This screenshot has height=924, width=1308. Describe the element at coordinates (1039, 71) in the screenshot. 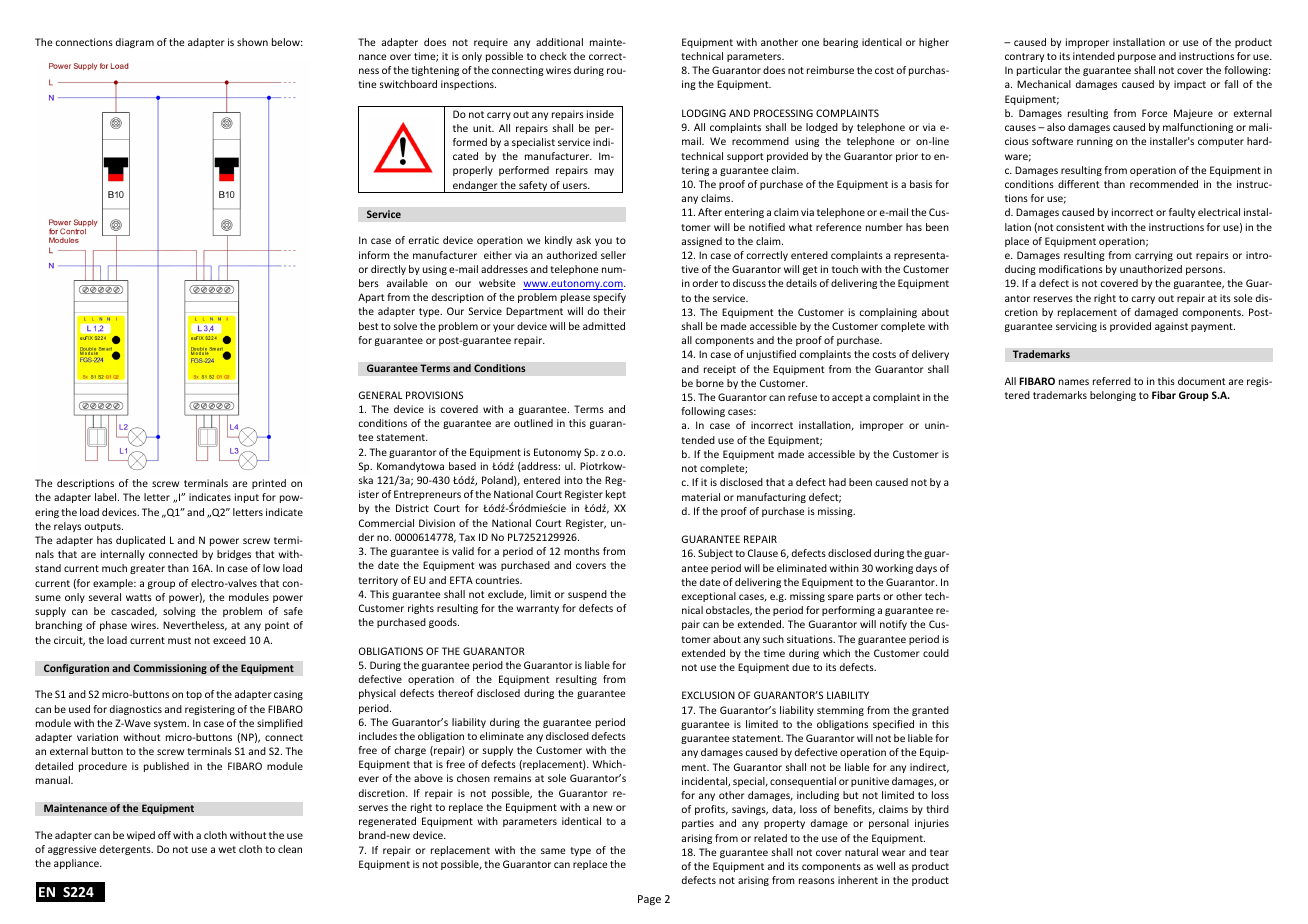

I see `particular` at that location.
